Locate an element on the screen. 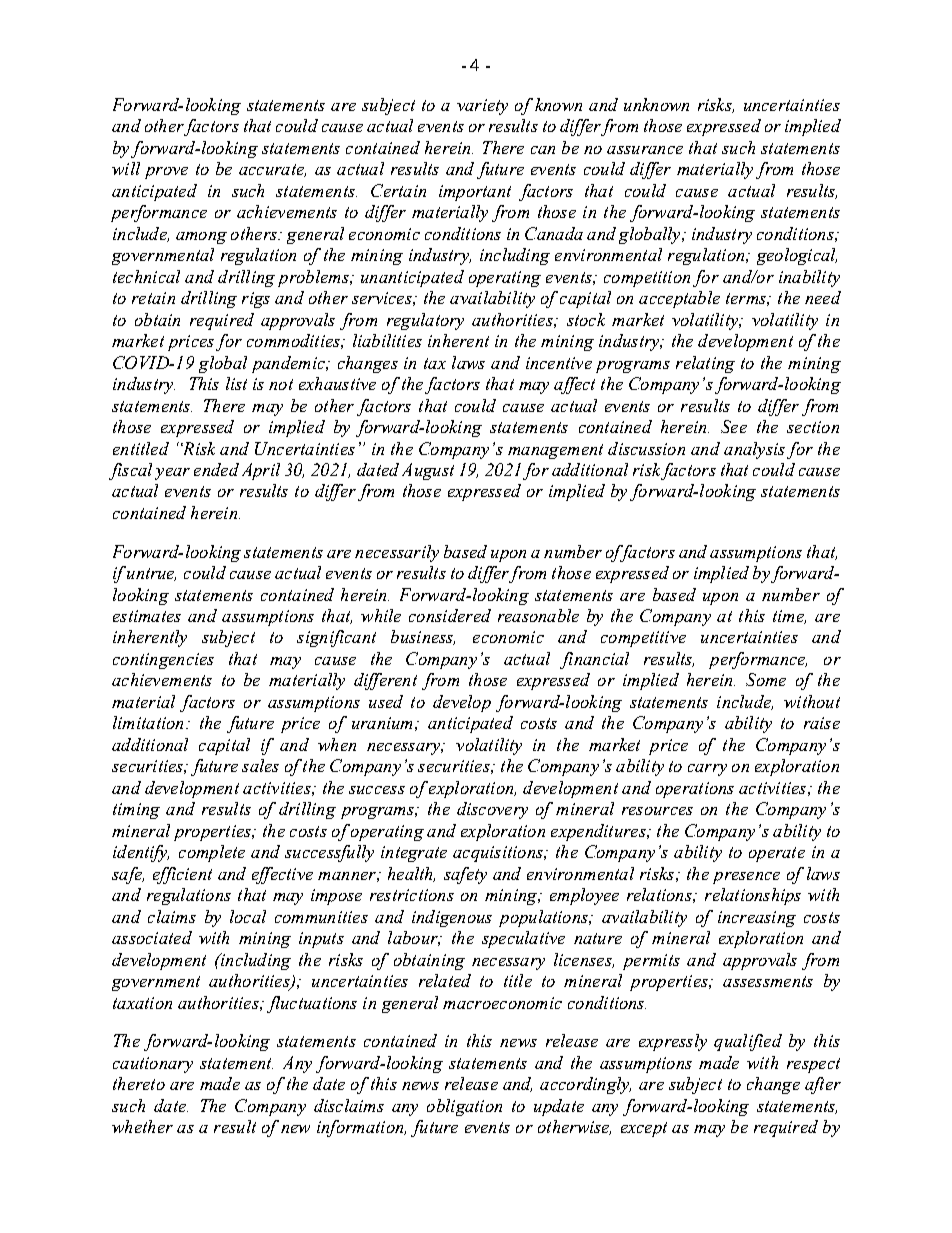 The width and height of the screenshot is (952, 1233). obligation is located at coordinates (464, 1107).
